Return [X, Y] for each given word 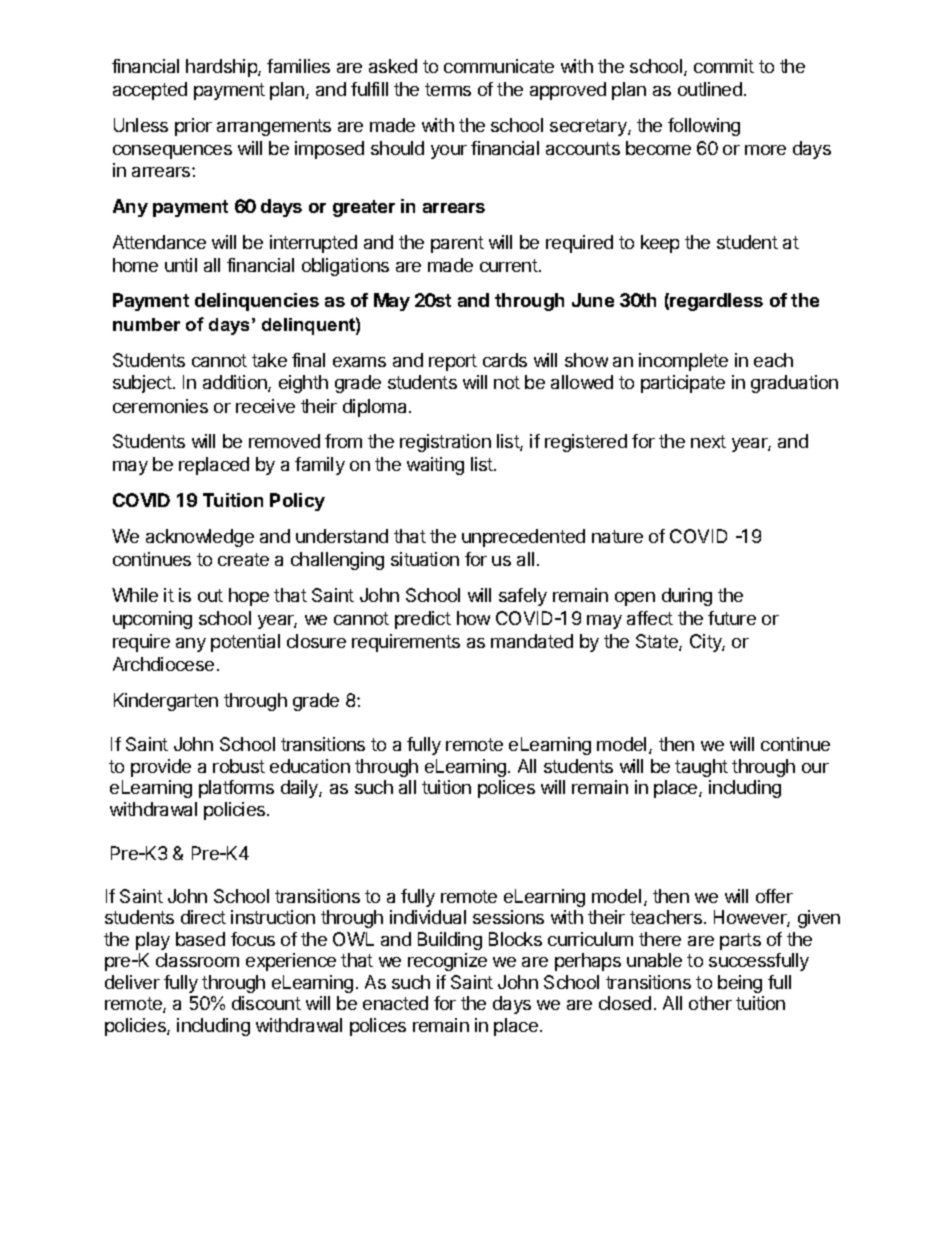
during [687, 597]
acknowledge [200, 538]
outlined [710, 89]
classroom [197, 960]
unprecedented [523, 538]
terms [448, 89]
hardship [222, 68]
